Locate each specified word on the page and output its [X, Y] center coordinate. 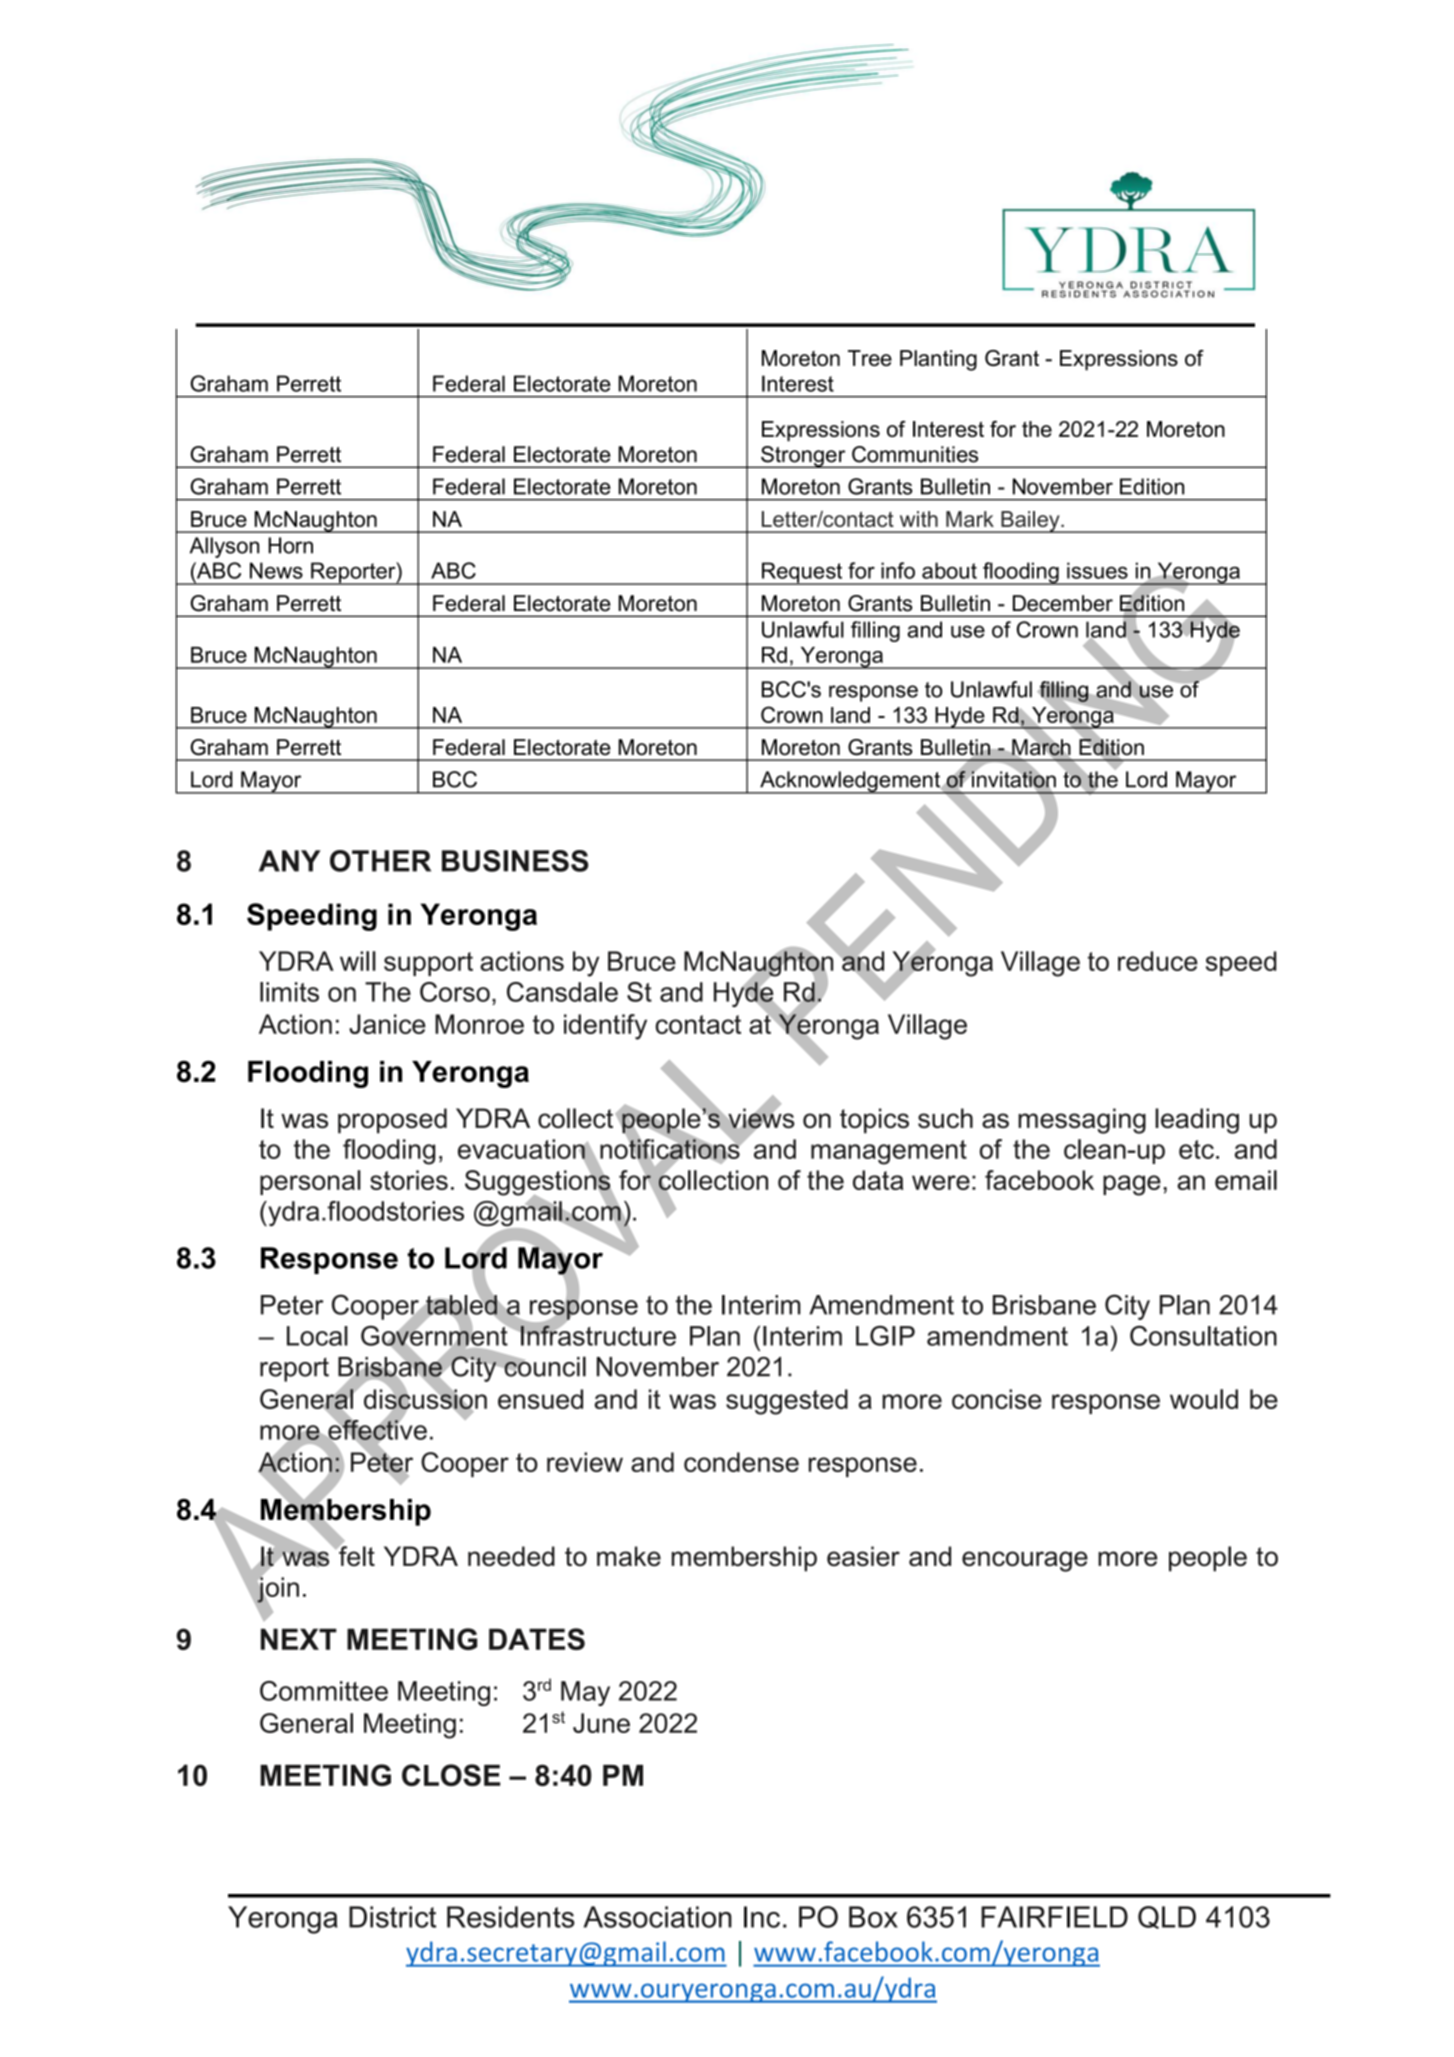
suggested [787, 1402]
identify [605, 1027]
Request [802, 573]
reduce [1158, 961]
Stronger [803, 457]
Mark [970, 519]
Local [317, 1336]
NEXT [299, 1639]
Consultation [1203, 1336]
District [392, 1917]
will [358, 961]
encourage [1025, 1561]
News [276, 570]
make [629, 1556]
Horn [290, 545]
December [1063, 603]
